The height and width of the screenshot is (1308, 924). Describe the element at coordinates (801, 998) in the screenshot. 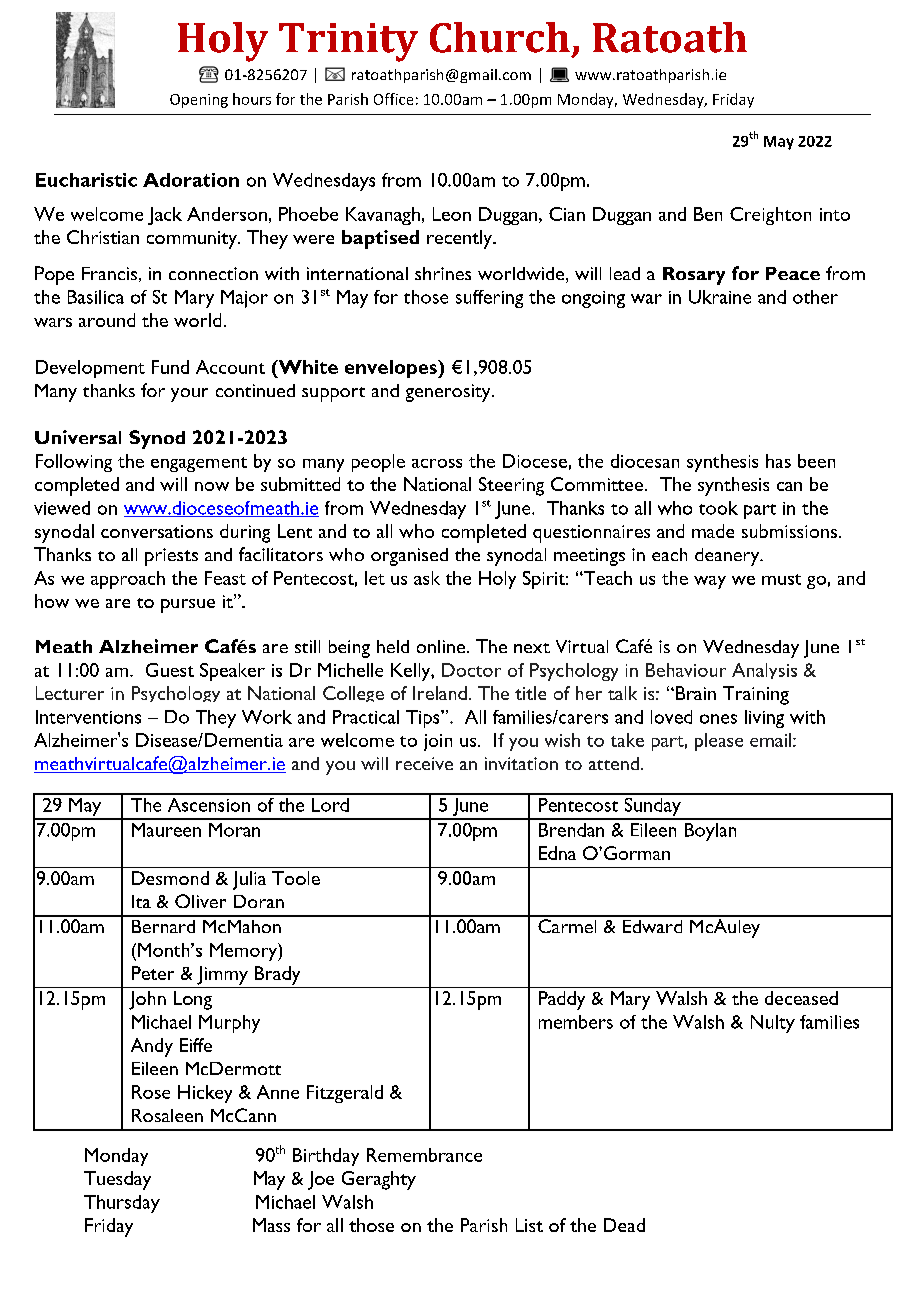

I see `deceased` at that location.
